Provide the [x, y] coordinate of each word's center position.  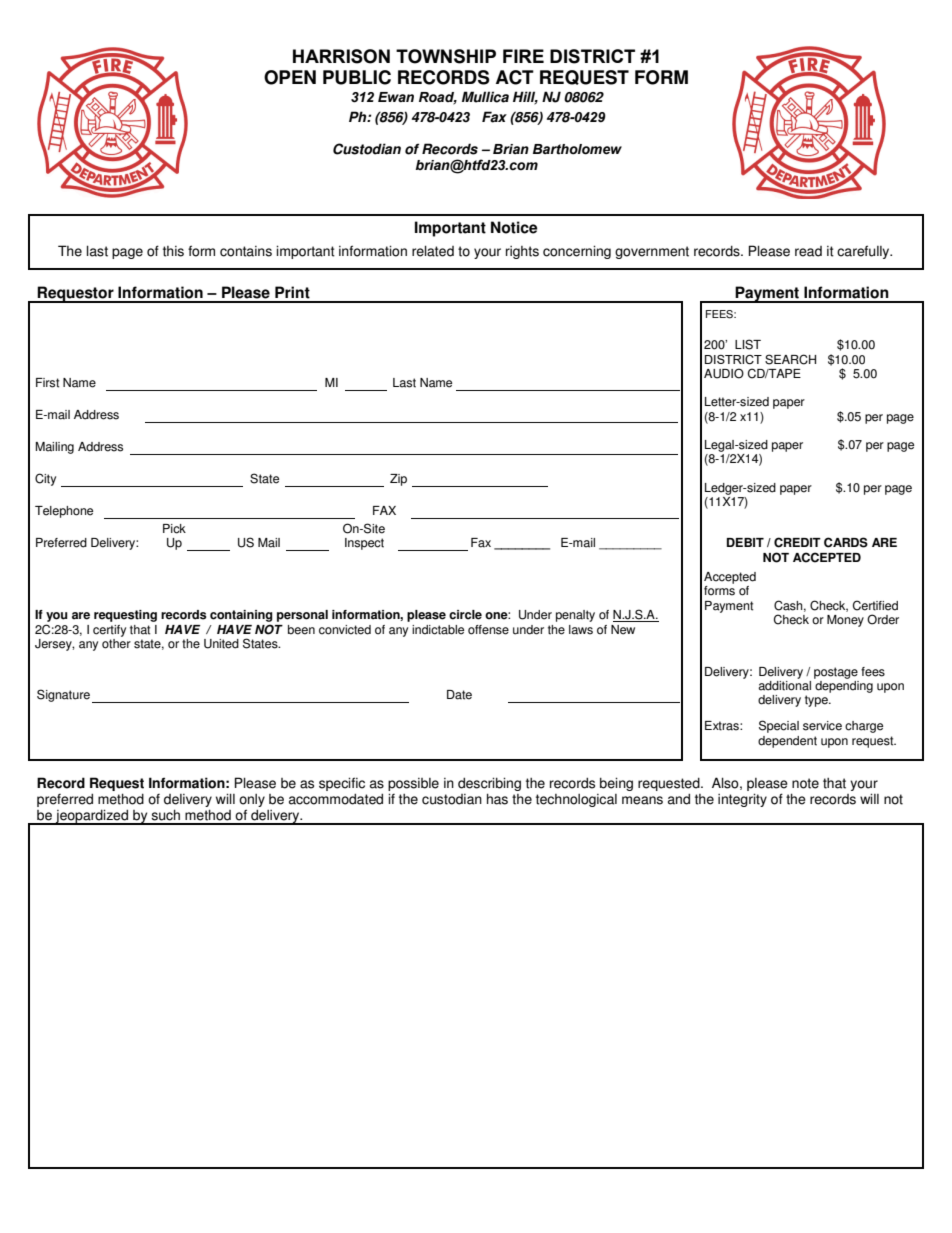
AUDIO [724, 373]
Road [438, 98]
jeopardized [92, 817]
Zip [398, 480]
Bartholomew [577, 149]
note [805, 783]
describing [489, 784]
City [45, 479]
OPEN [290, 77]
